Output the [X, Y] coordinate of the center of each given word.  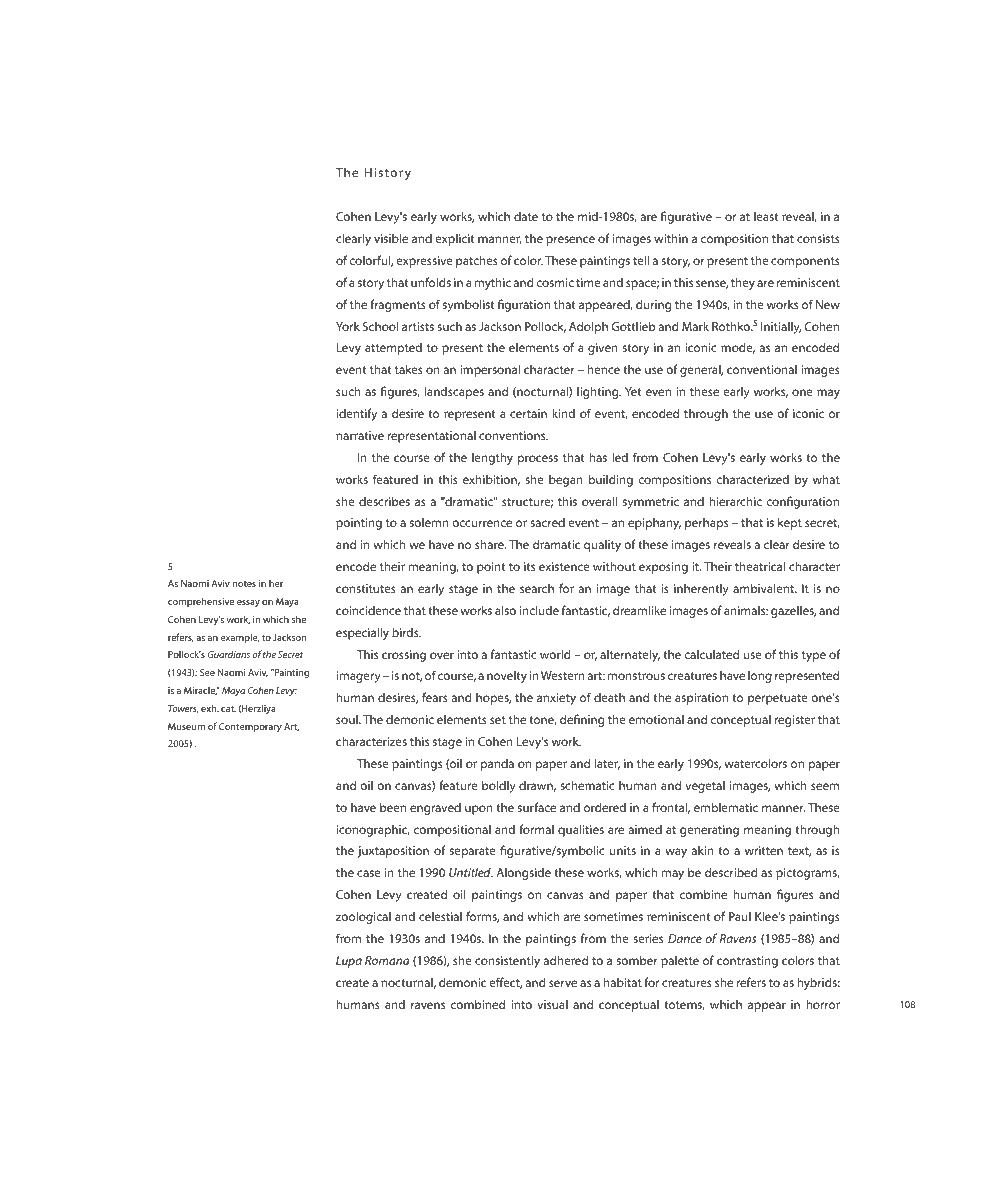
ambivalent [764, 588]
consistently [507, 961]
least [766, 216]
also [505, 610]
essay [248, 603]
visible [391, 238]
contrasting [747, 962]
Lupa [349, 962]
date [526, 216]
